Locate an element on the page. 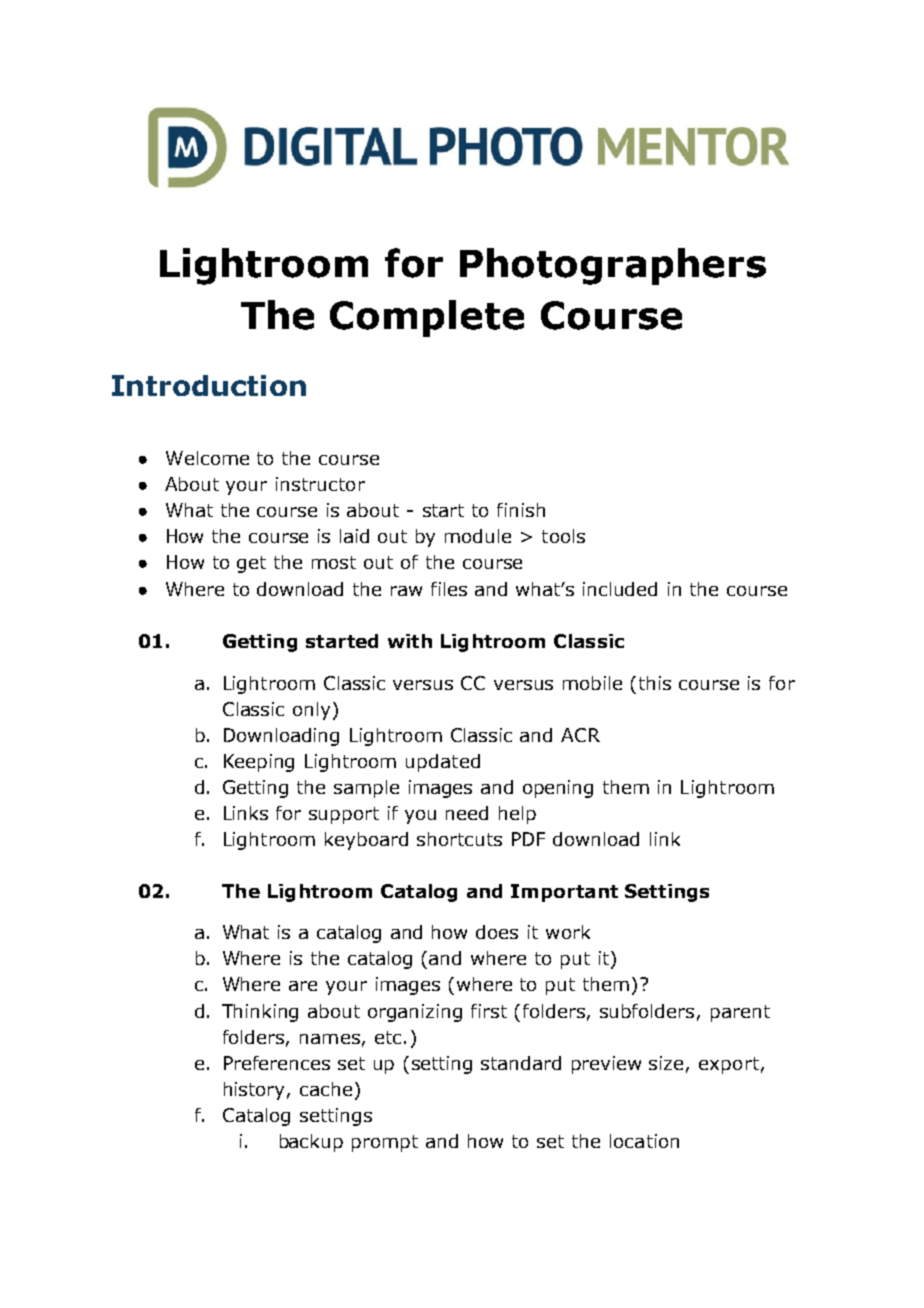  files is located at coordinates (449, 589).
